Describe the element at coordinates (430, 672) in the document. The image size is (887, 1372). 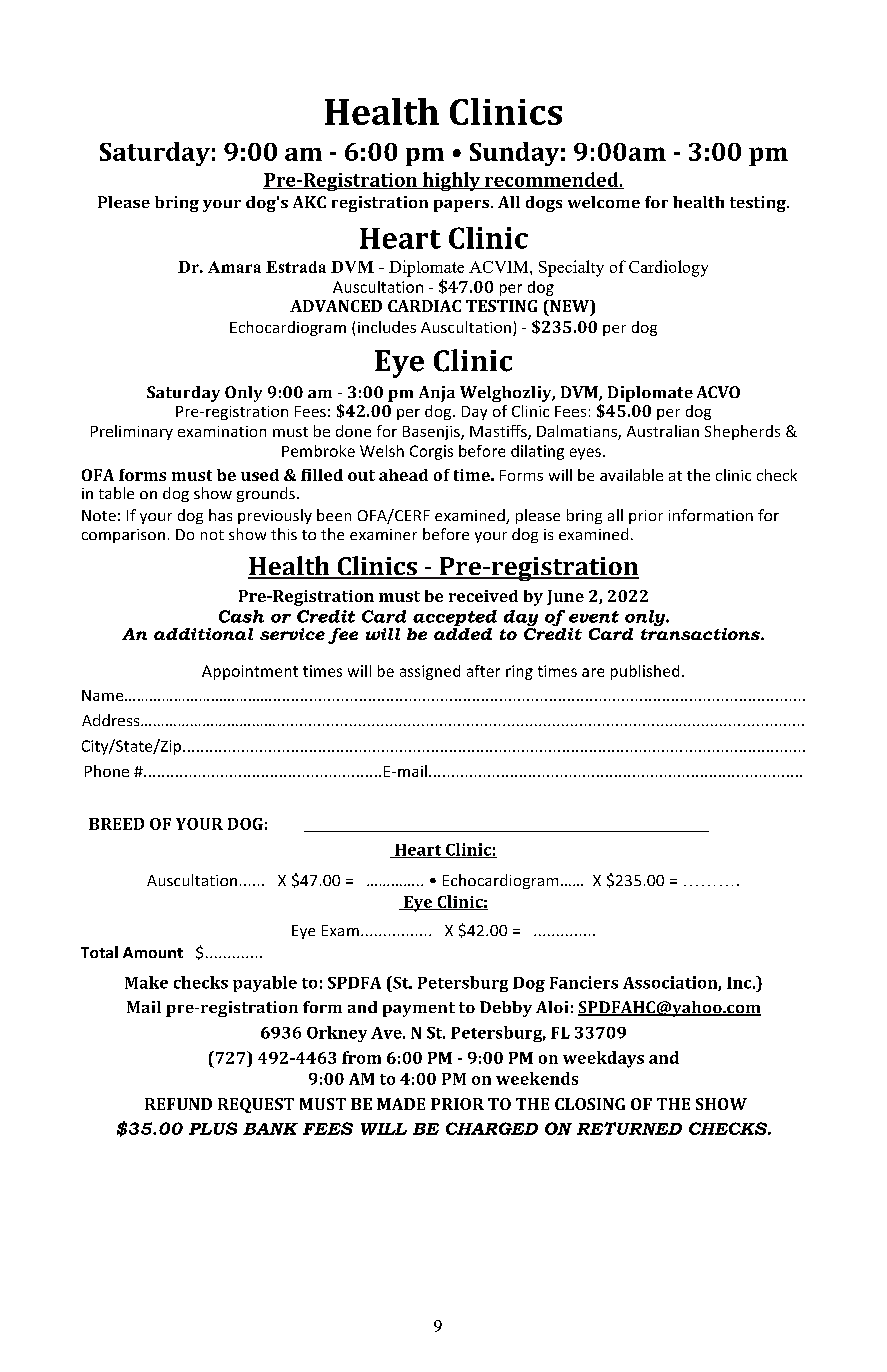
I see `assigned` at that location.
